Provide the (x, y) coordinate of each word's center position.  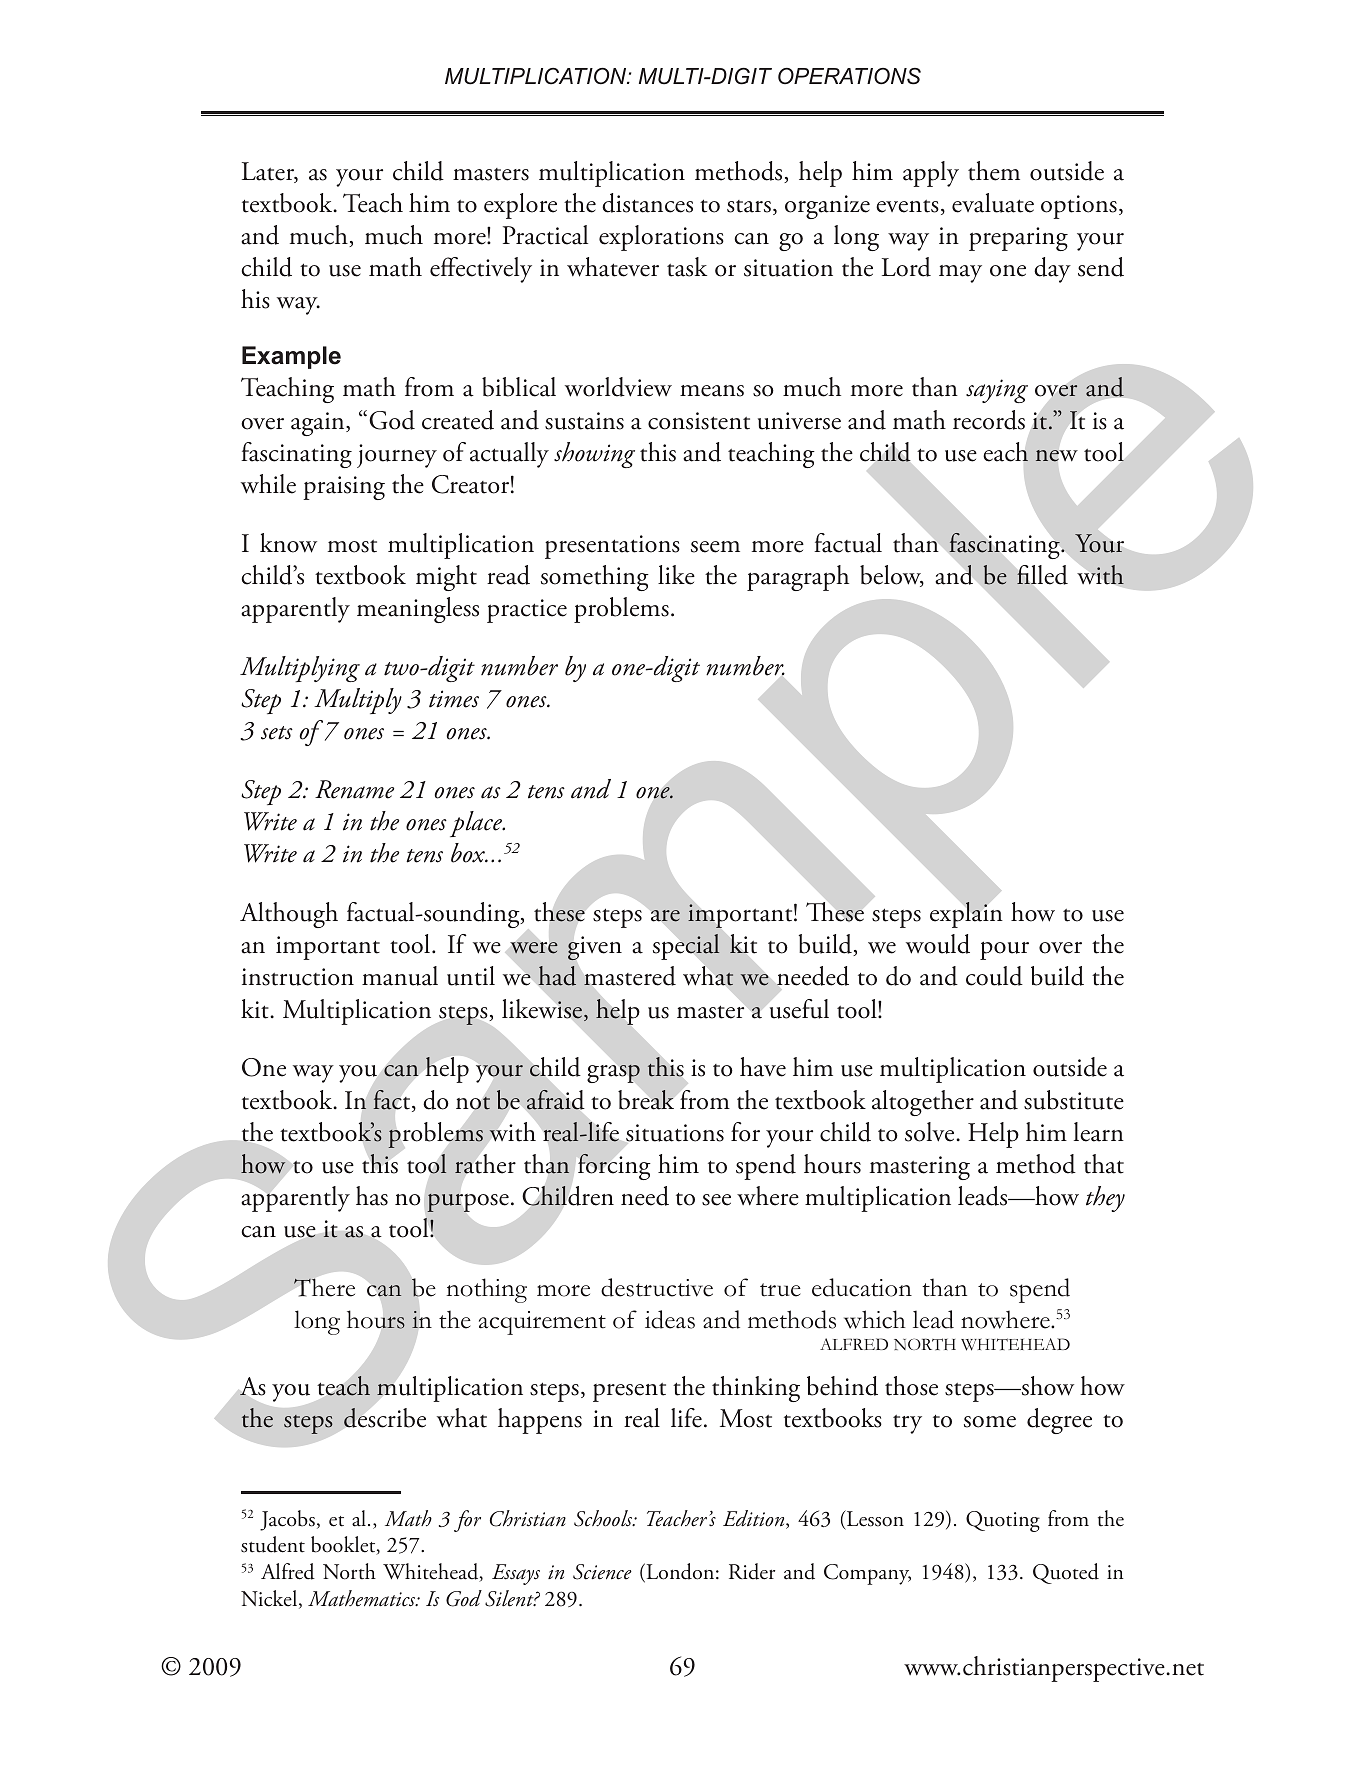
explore (520, 206)
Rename (354, 789)
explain (966, 914)
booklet (344, 1545)
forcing (614, 1166)
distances (647, 203)
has (372, 1196)
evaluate (993, 203)
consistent (699, 421)
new (1056, 456)
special (686, 947)
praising (344, 488)
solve (931, 1132)
